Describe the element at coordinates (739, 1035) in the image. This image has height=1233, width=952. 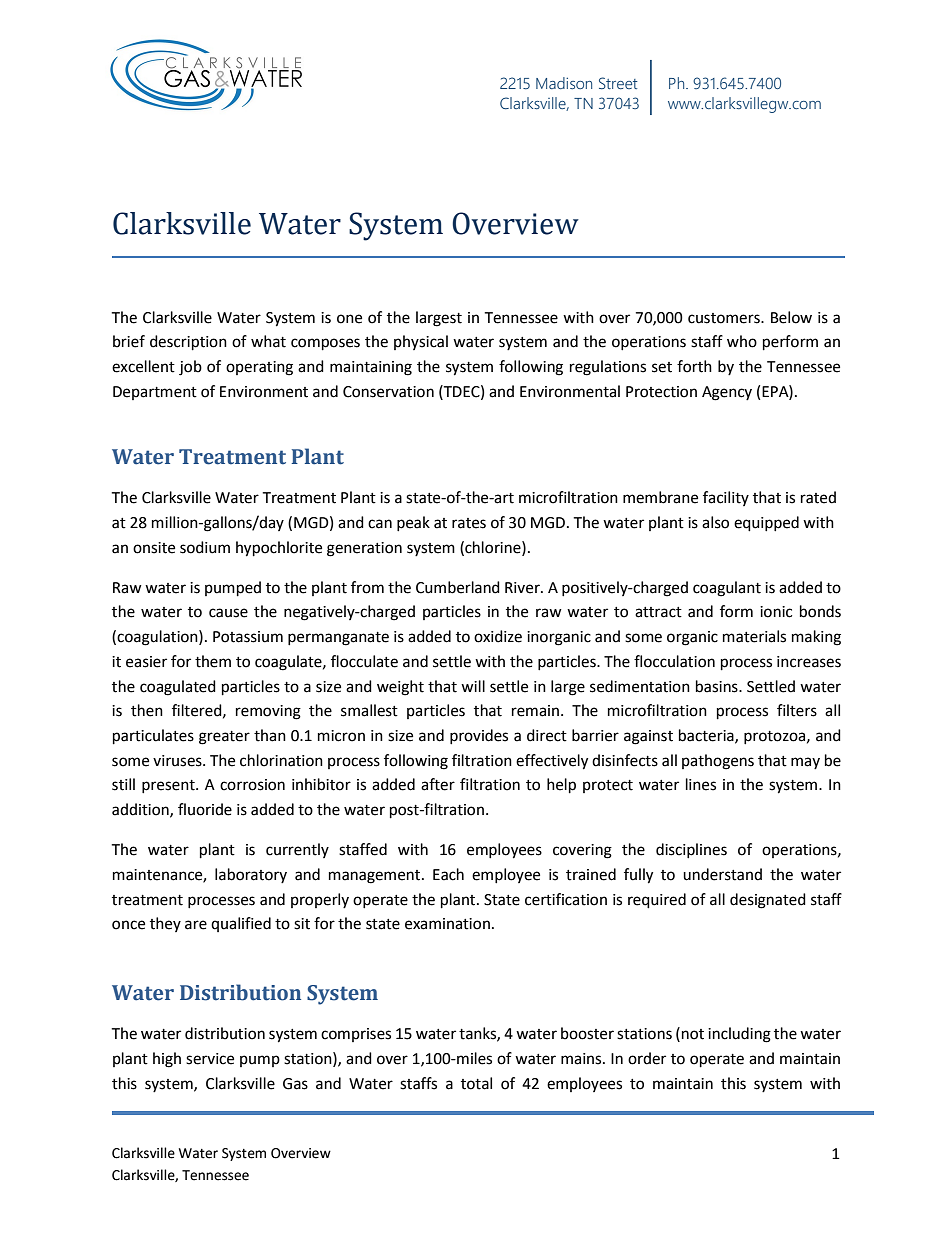
I see `including` at that location.
